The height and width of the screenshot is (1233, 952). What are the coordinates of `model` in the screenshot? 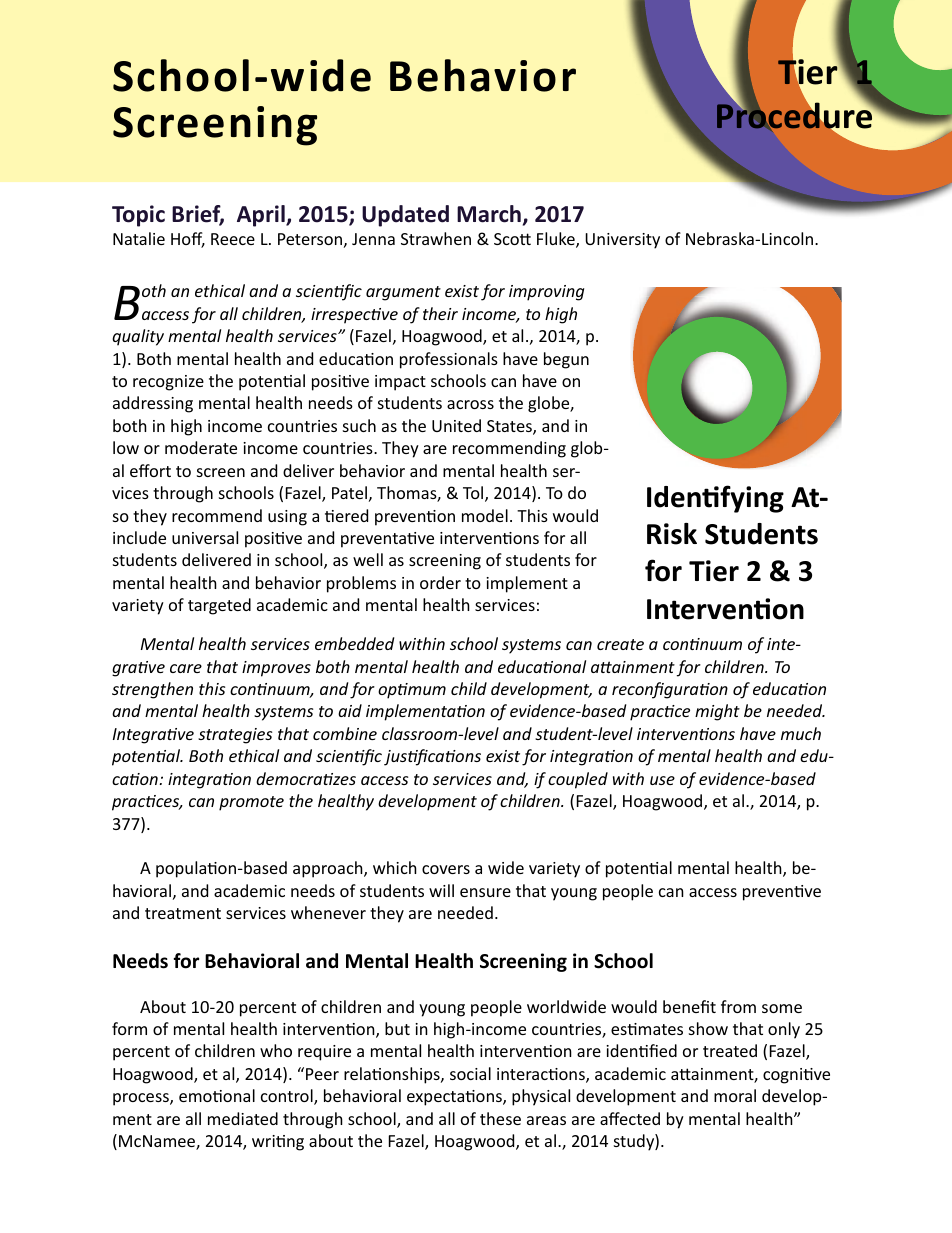 It's located at (485, 515).
